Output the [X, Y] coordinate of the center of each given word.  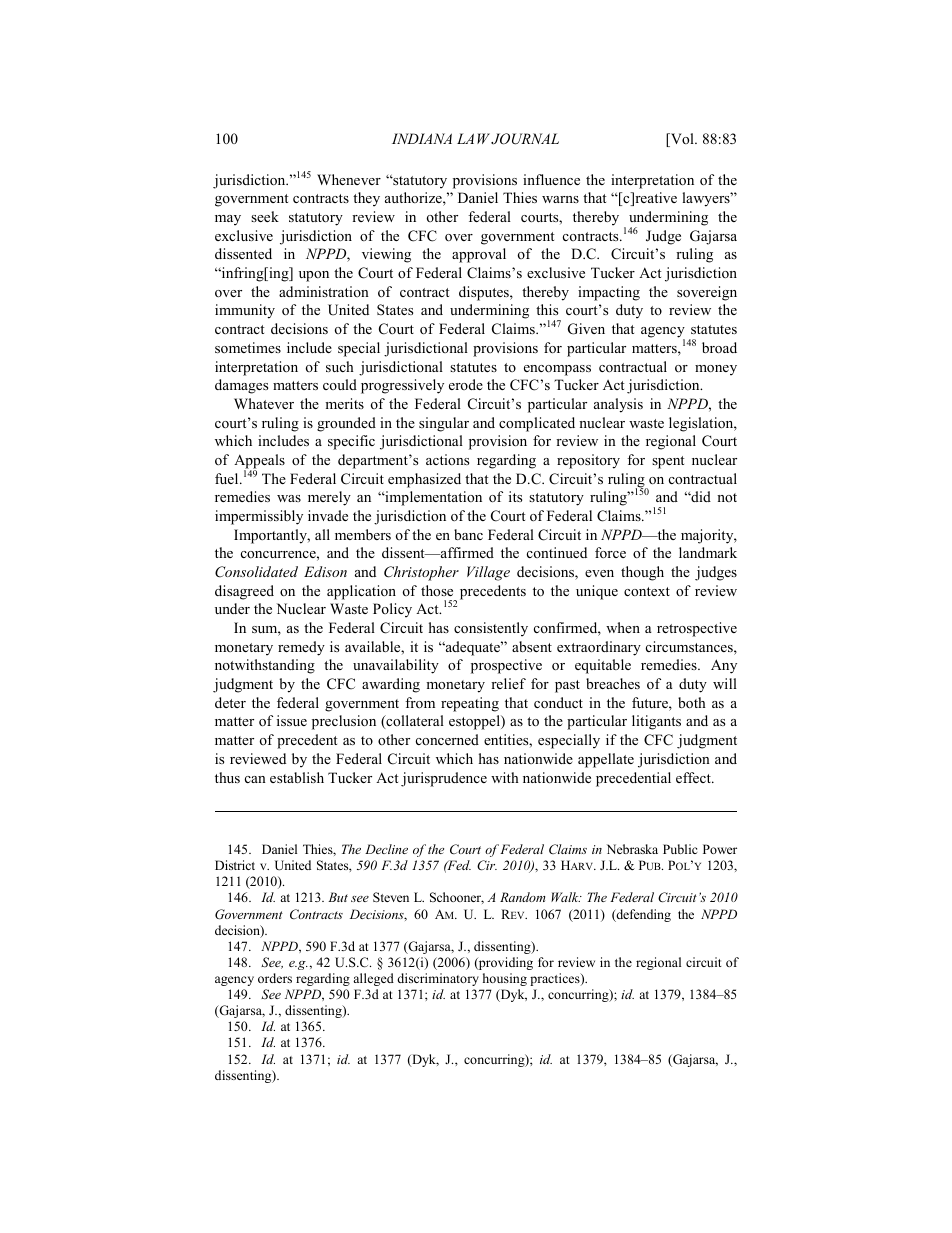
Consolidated [256, 572]
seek [265, 216]
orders [275, 978]
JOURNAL [525, 139]
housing [505, 979]
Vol [682, 140]
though [642, 573]
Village [488, 573]
